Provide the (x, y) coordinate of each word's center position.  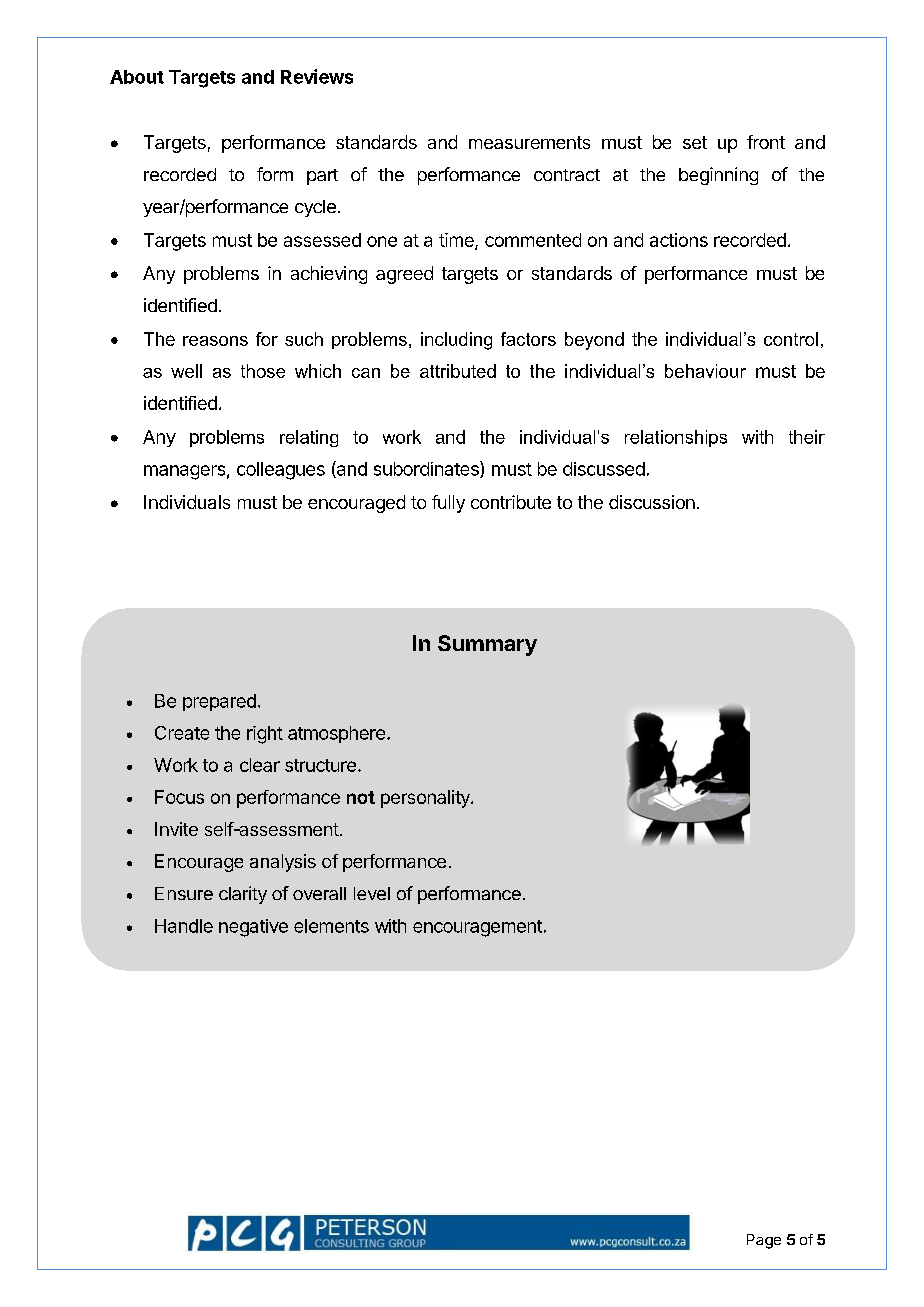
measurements (529, 142)
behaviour (705, 371)
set (695, 142)
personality (426, 799)
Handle (184, 926)
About (137, 77)
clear (260, 765)
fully (448, 504)
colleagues (281, 471)
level (372, 893)
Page (764, 1241)
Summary (487, 645)
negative (253, 928)
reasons (215, 341)
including (456, 341)
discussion (652, 502)
